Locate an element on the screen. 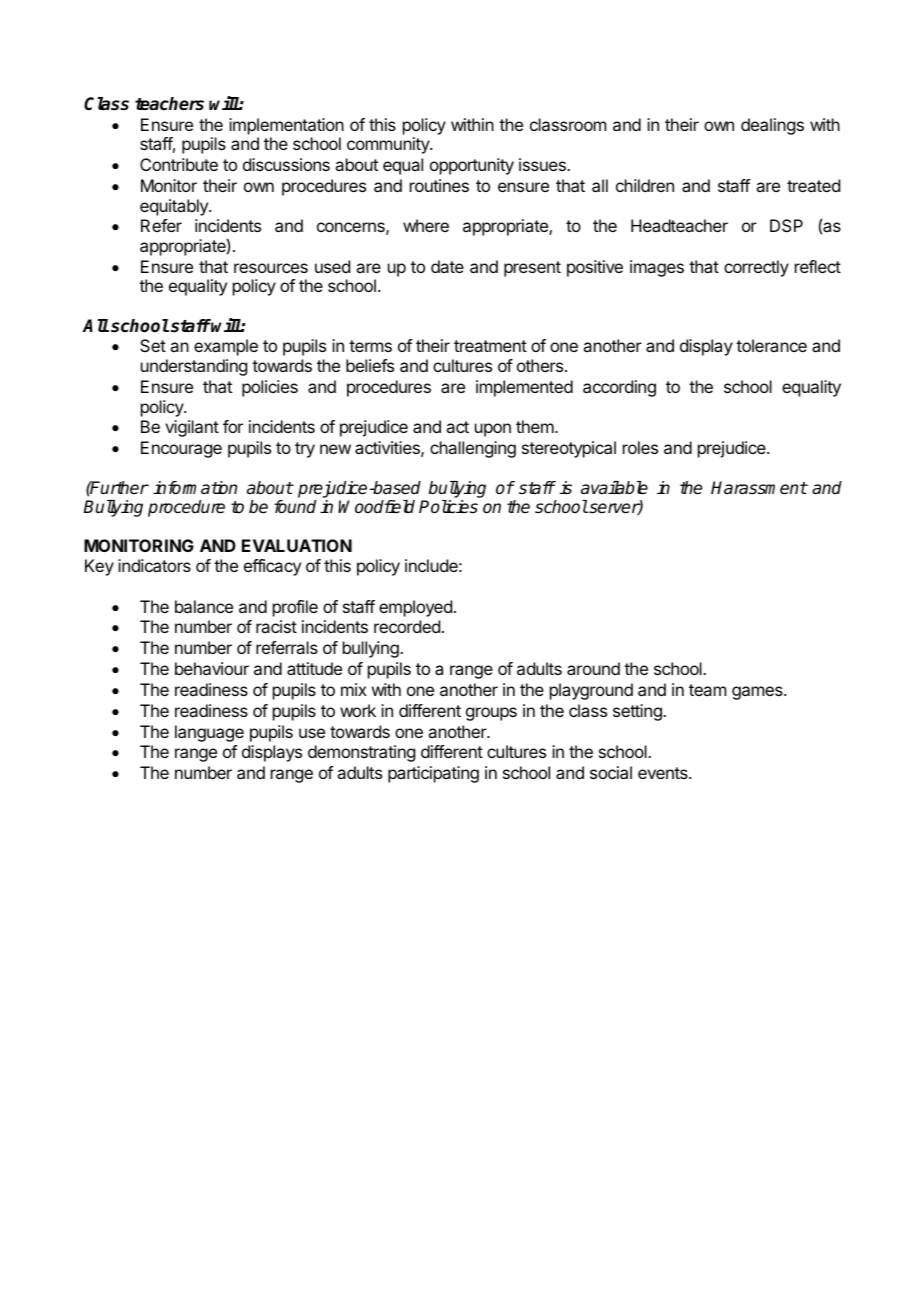 Image resolution: width=924 pixels, height=1308 pixels. dealings is located at coordinates (772, 126).
